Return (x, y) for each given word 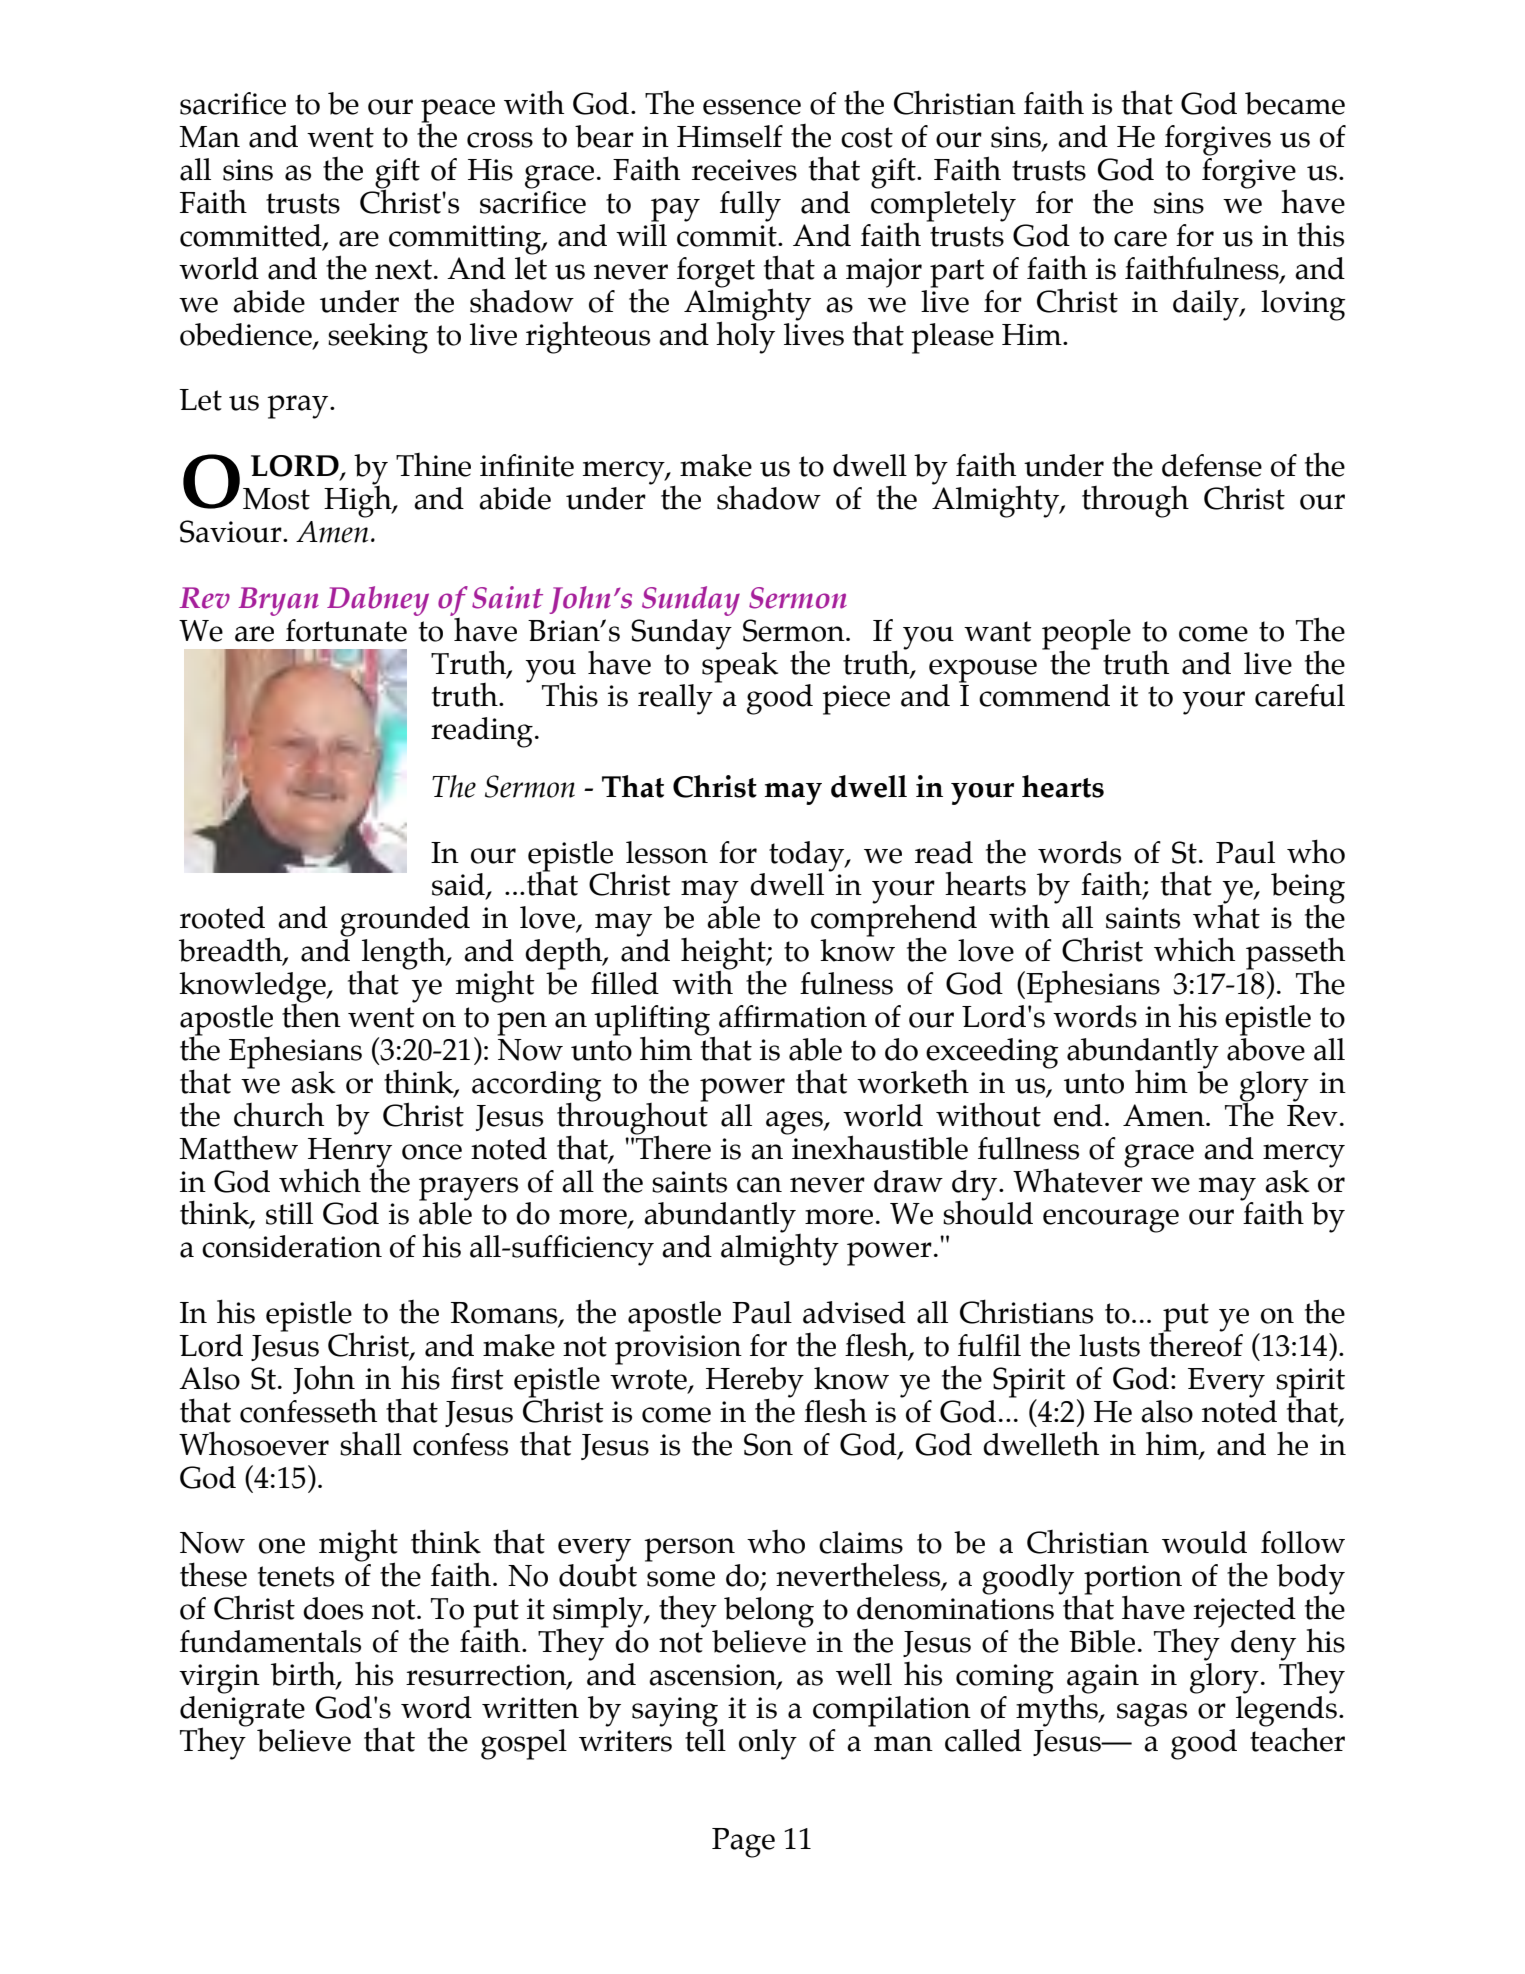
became (1295, 103)
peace (458, 112)
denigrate (242, 1712)
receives (744, 170)
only (768, 1744)
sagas (1152, 1715)
